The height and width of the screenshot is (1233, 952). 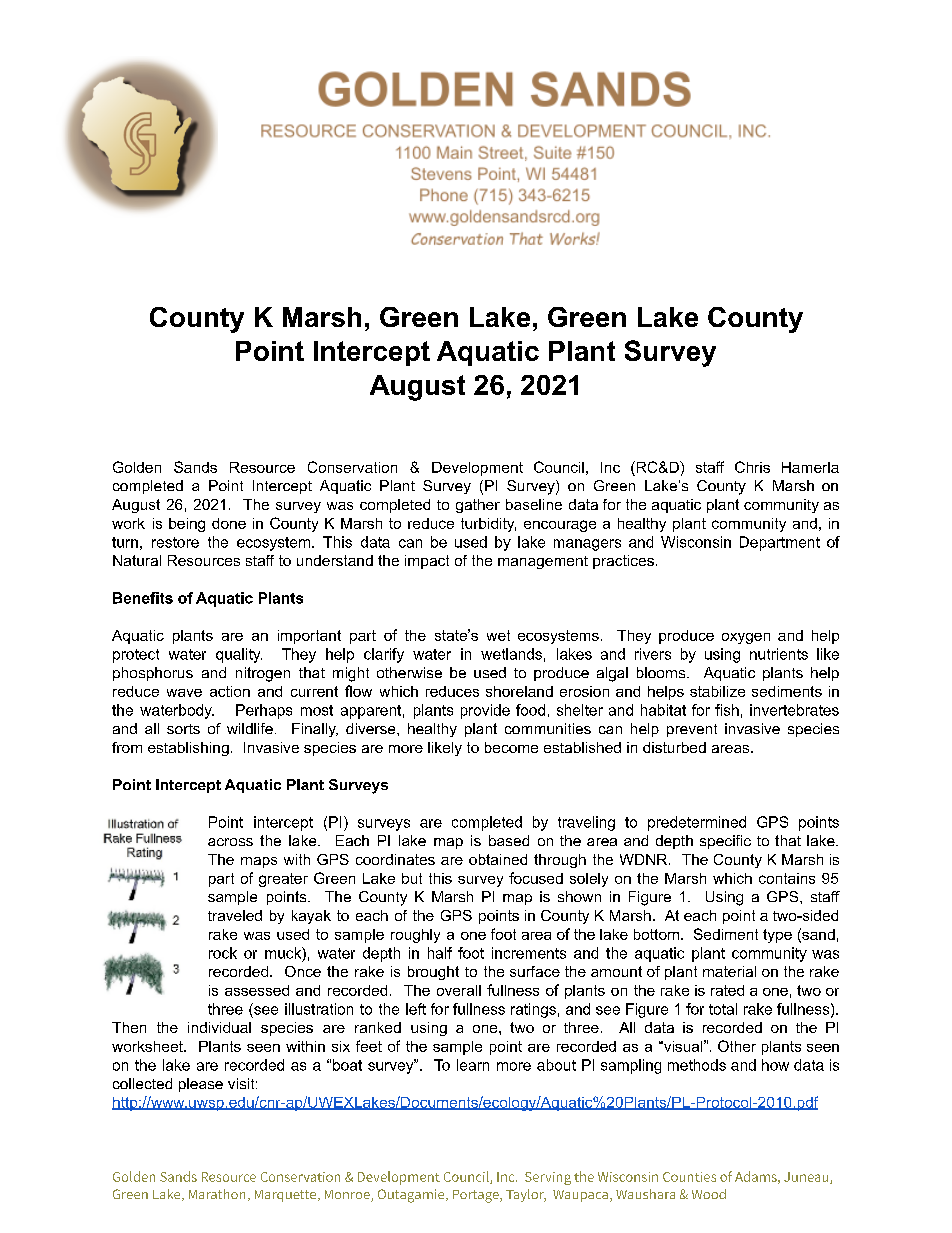 I want to click on done, so click(x=229, y=523).
